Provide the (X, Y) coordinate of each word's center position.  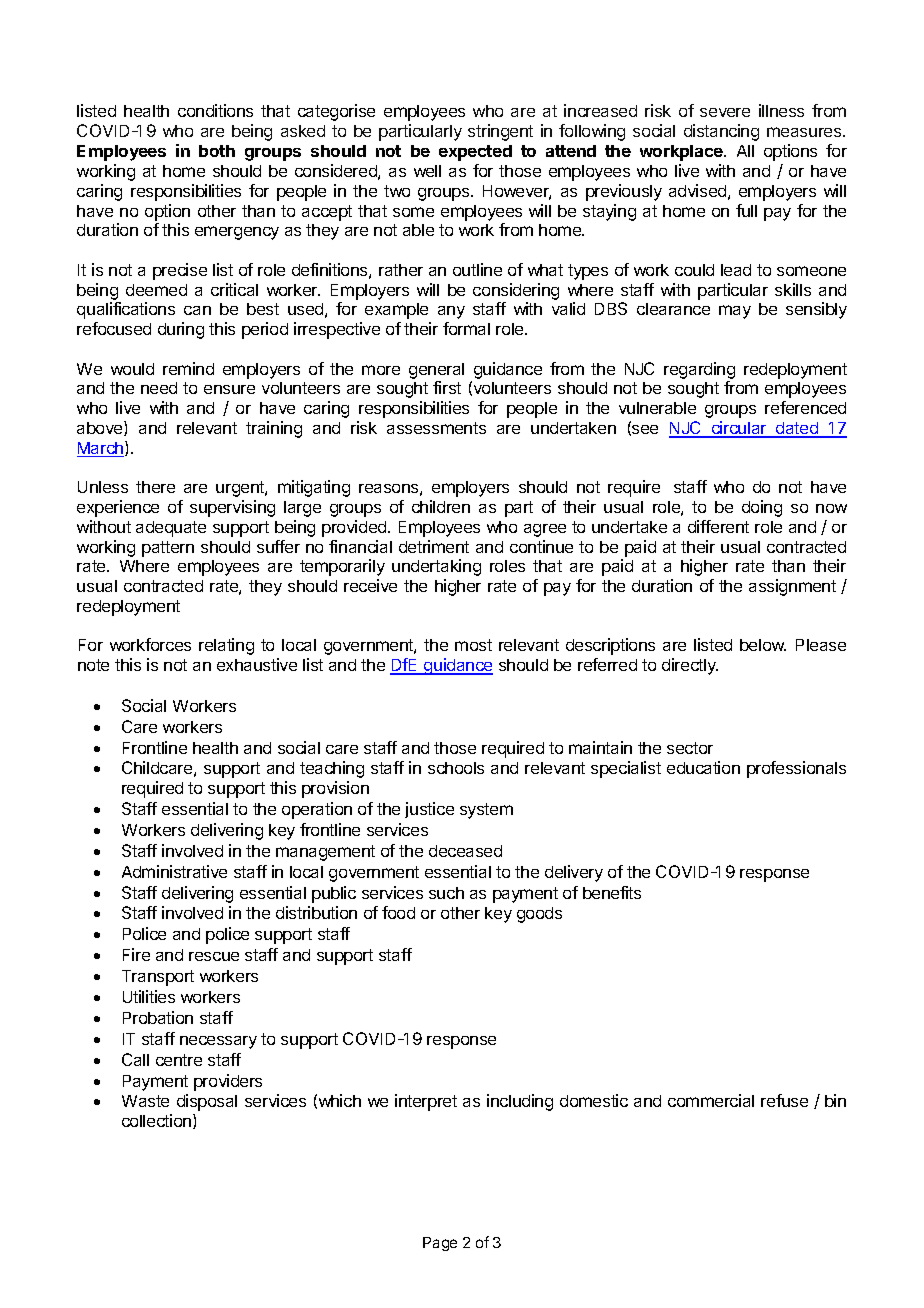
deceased (465, 851)
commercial (711, 1100)
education (703, 767)
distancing (721, 132)
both (217, 151)
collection (158, 1121)
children (441, 506)
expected (475, 153)
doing (762, 508)
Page (440, 1244)
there (155, 487)
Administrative (174, 871)
